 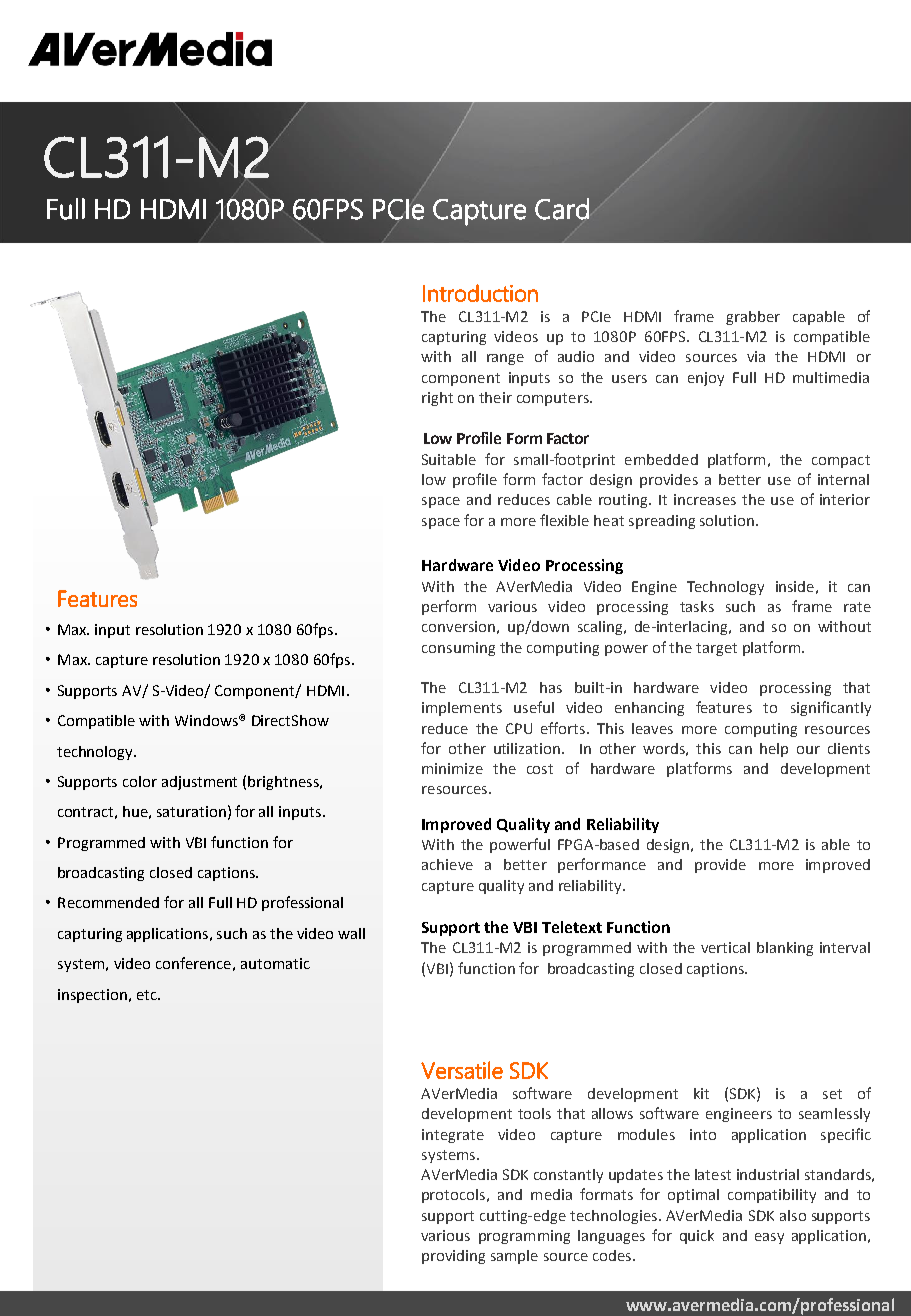 I want to click on easy, so click(x=769, y=1238).
